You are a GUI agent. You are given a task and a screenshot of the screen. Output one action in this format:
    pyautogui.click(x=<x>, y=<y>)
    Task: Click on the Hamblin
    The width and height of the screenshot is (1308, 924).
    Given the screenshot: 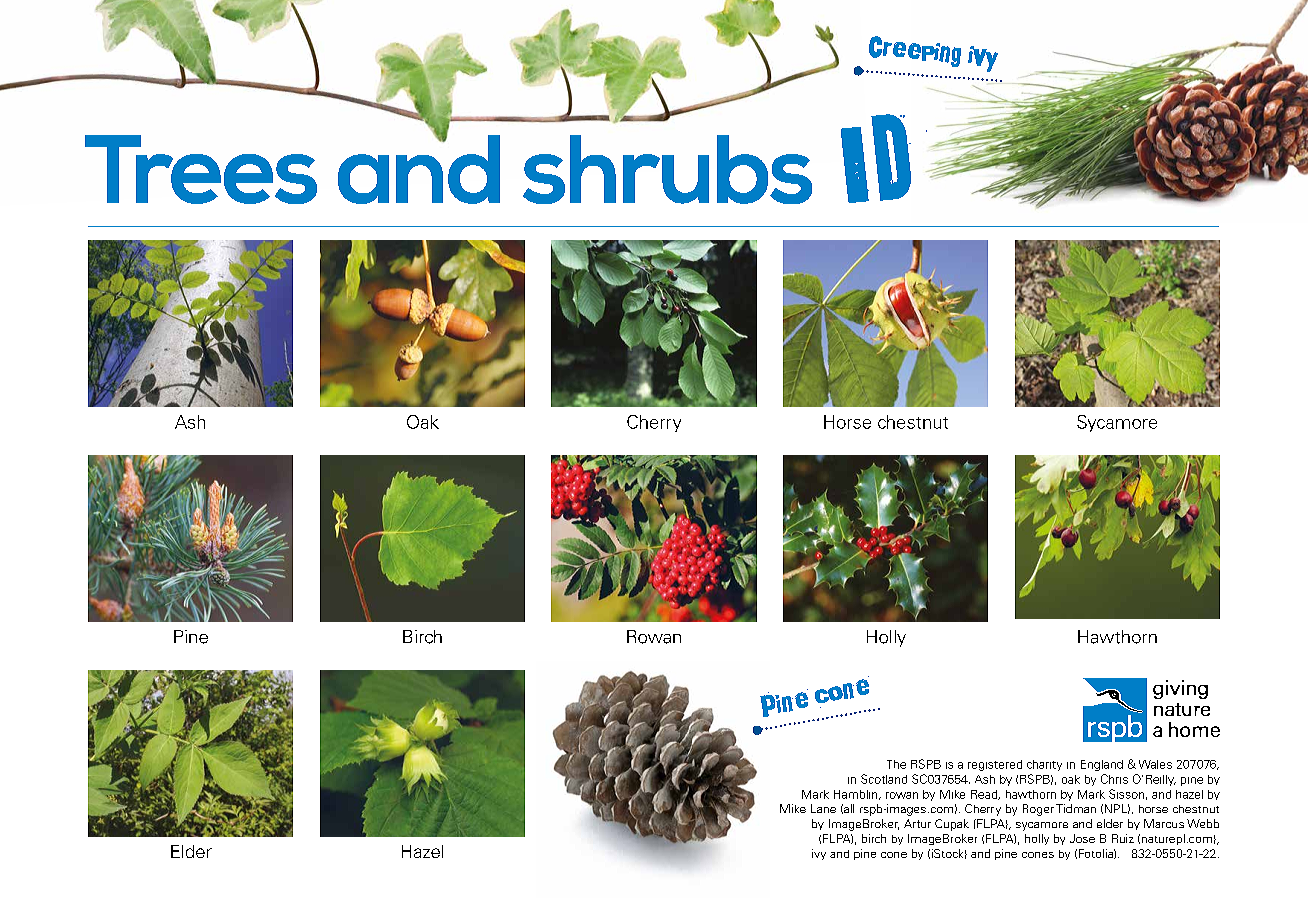 What is the action you would take?
    pyautogui.click(x=857, y=795)
